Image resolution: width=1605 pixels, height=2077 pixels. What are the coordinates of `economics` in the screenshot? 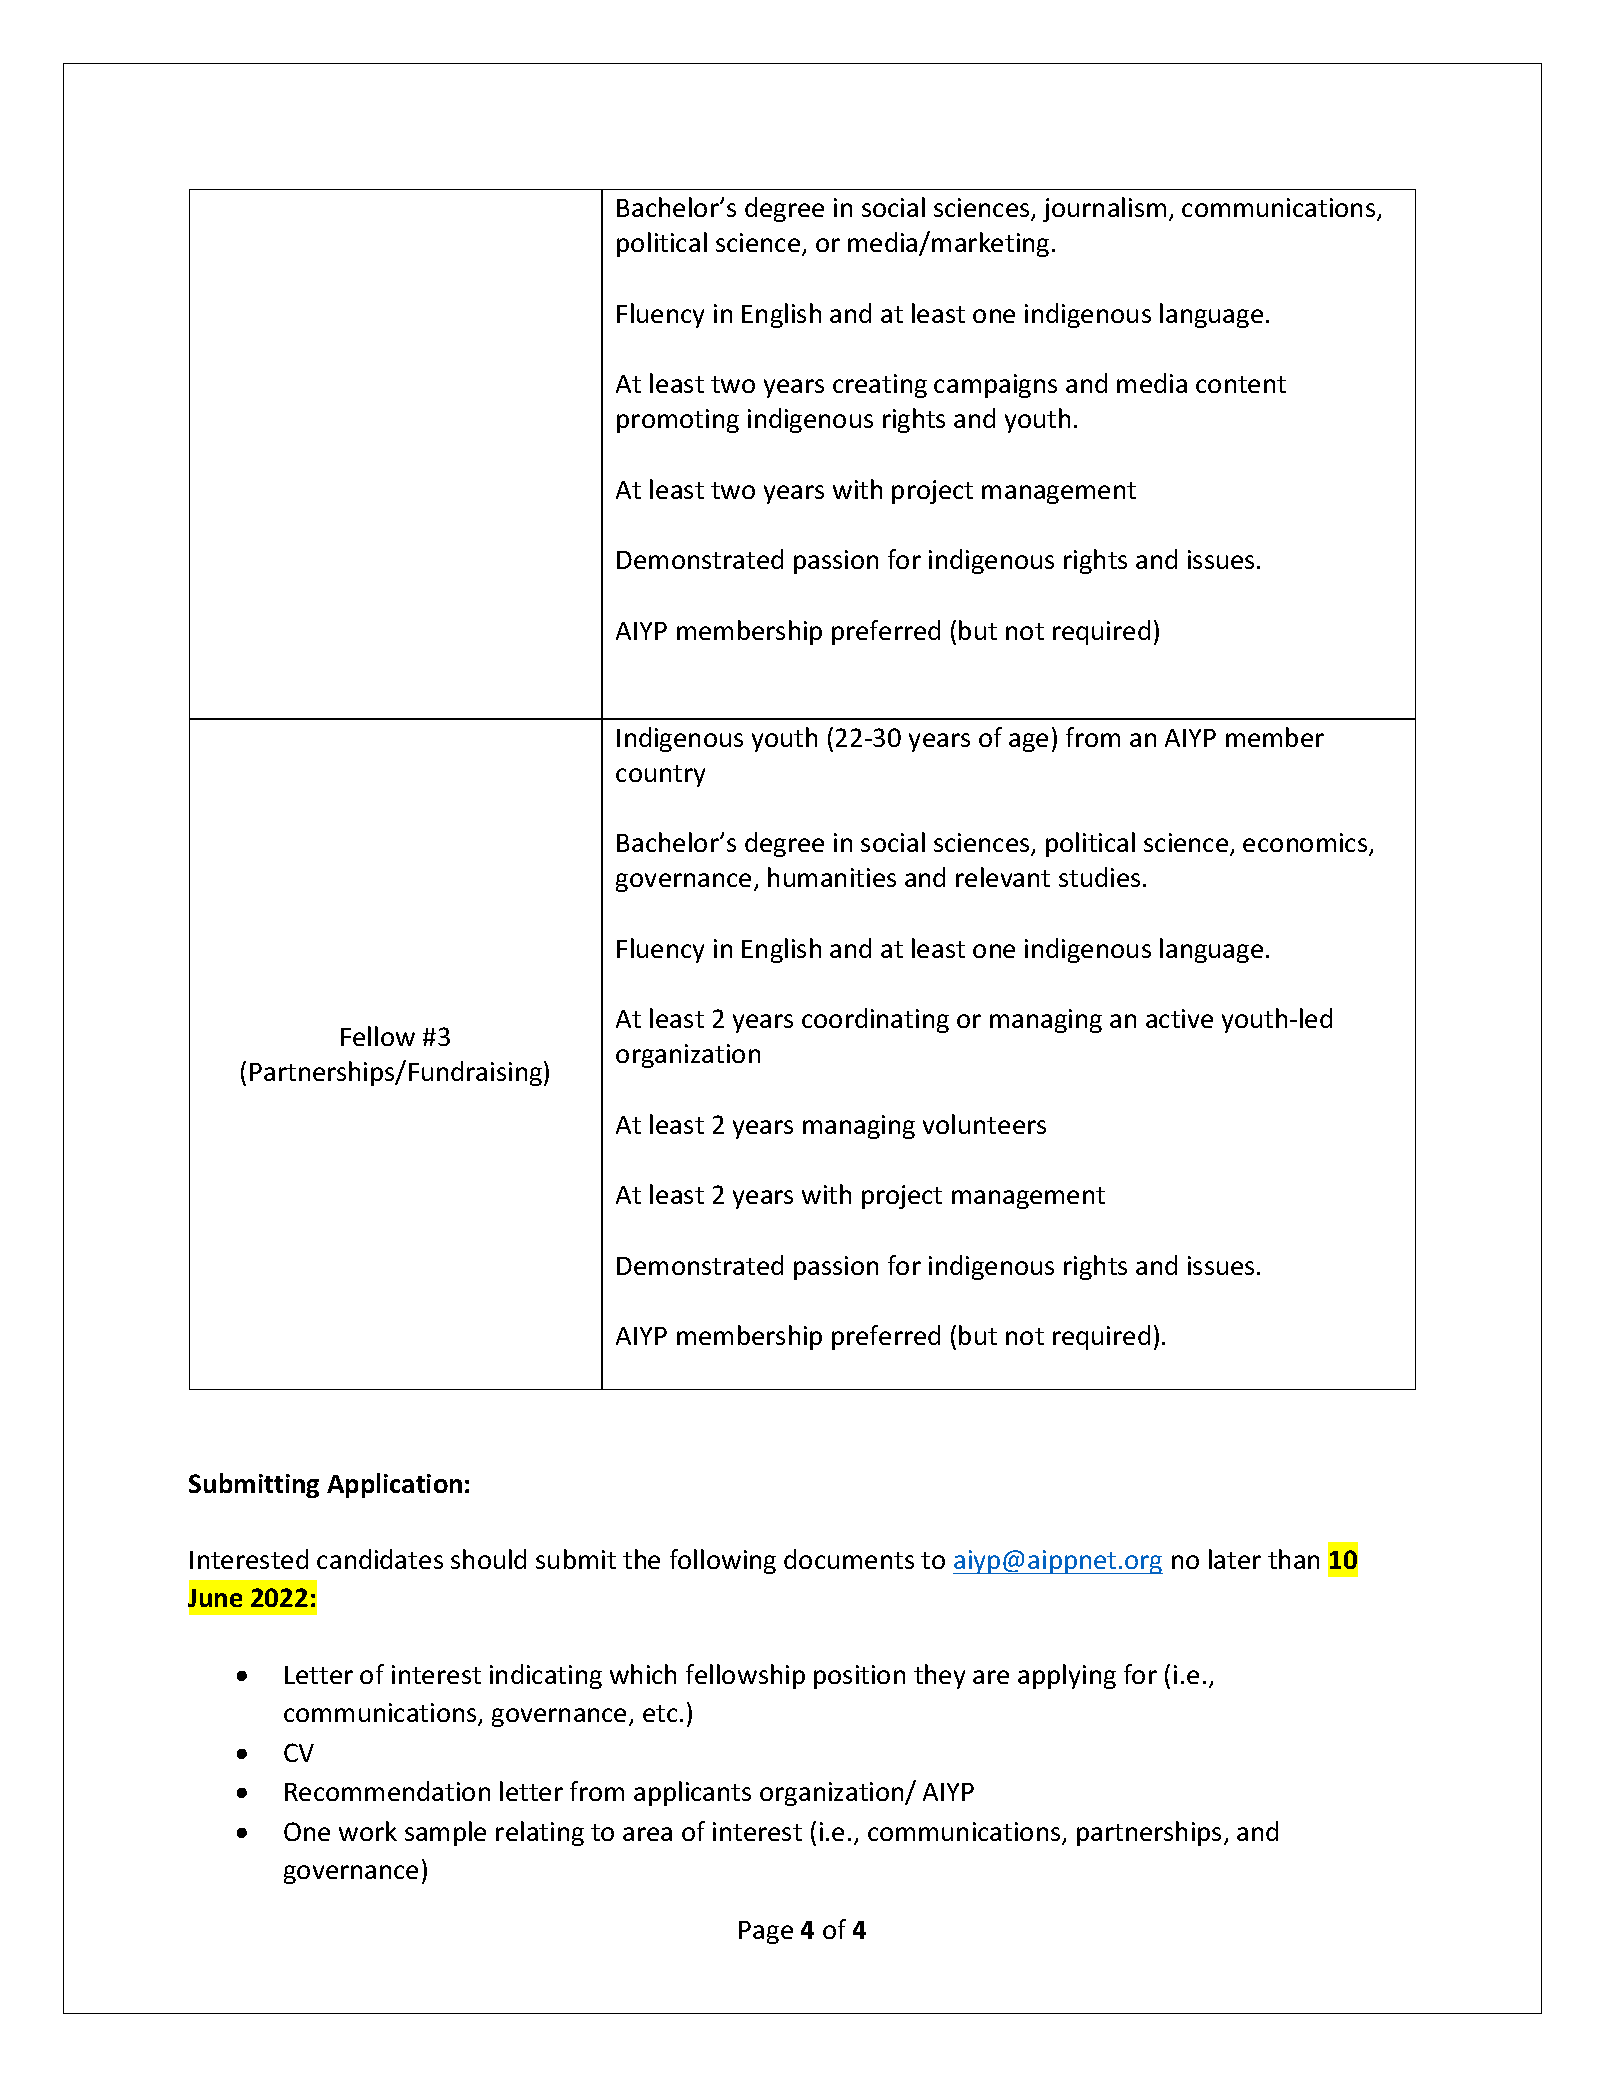 It's located at (1306, 844).
